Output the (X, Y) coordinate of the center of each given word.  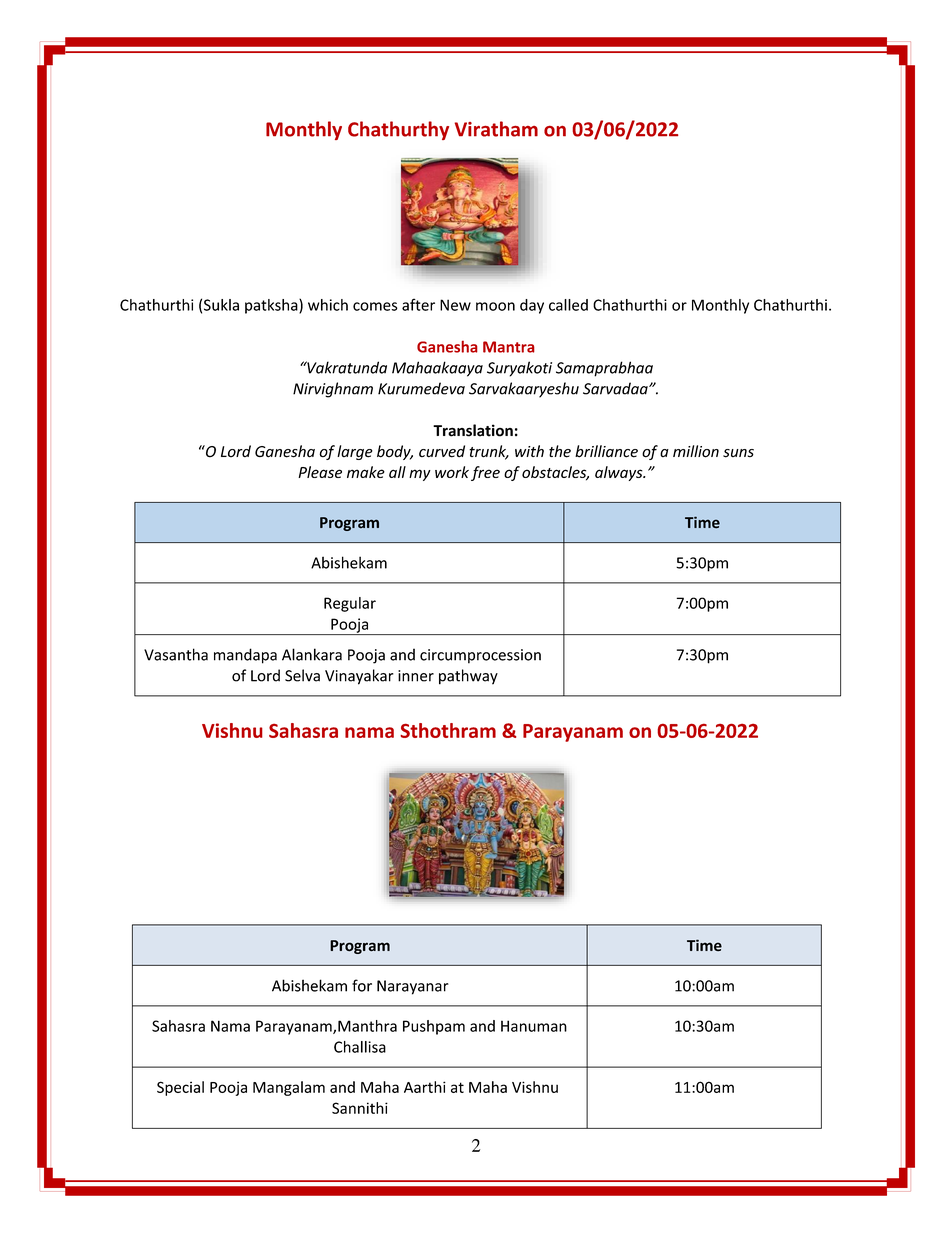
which (328, 305)
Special (180, 1088)
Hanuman (534, 1026)
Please (320, 472)
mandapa (245, 656)
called (568, 305)
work (452, 472)
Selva (302, 675)
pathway (468, 677)
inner (416, 676)
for (362, 985)
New (455, 305)
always (620, 473)
